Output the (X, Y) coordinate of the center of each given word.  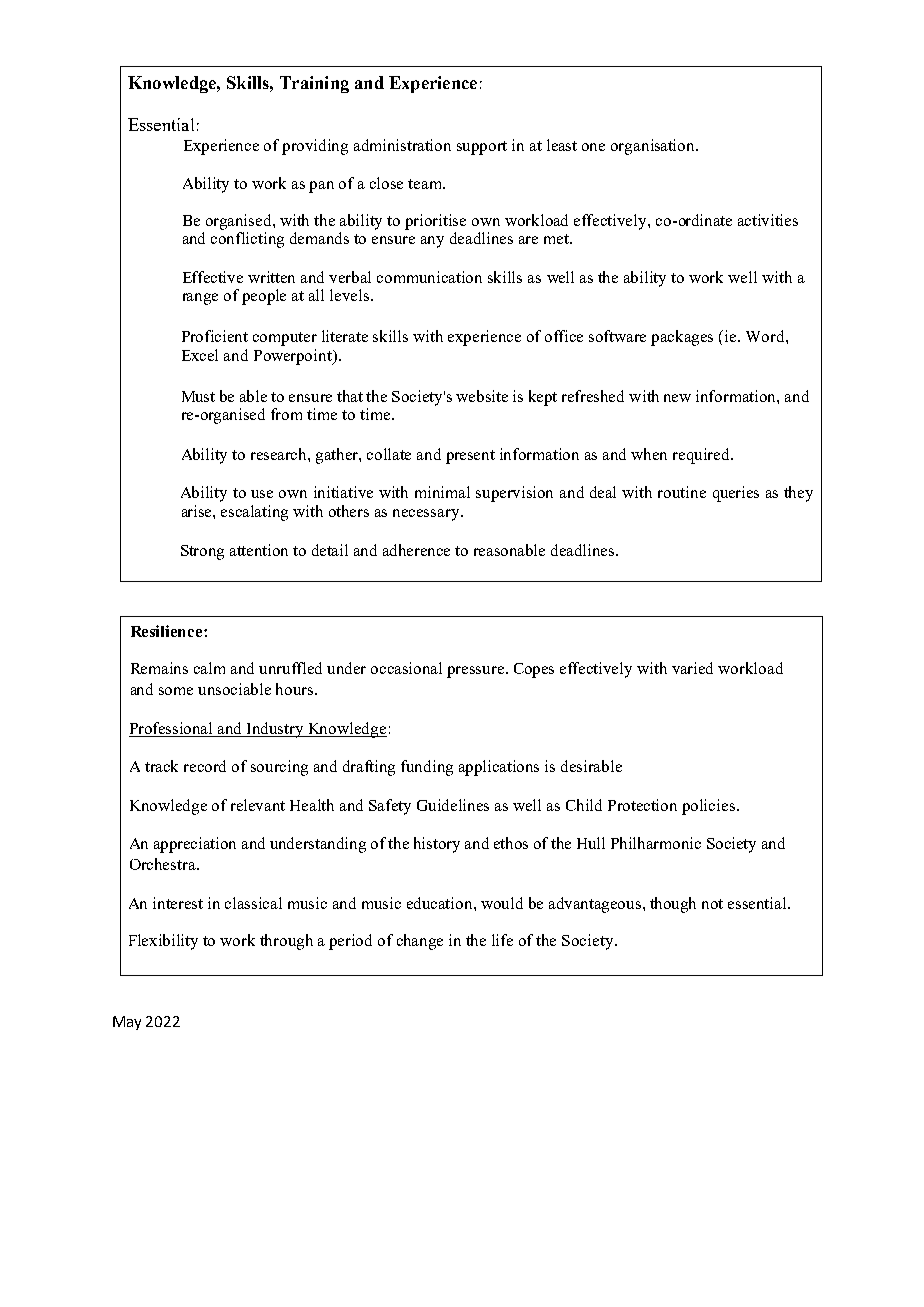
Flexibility (163, 942)
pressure (477, 672)
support (482, 148)
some (176, 691)
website (482, 396)
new (677, 398)
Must (198, 396)
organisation (654, 147)
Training (314, 84)
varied (692, 668)
